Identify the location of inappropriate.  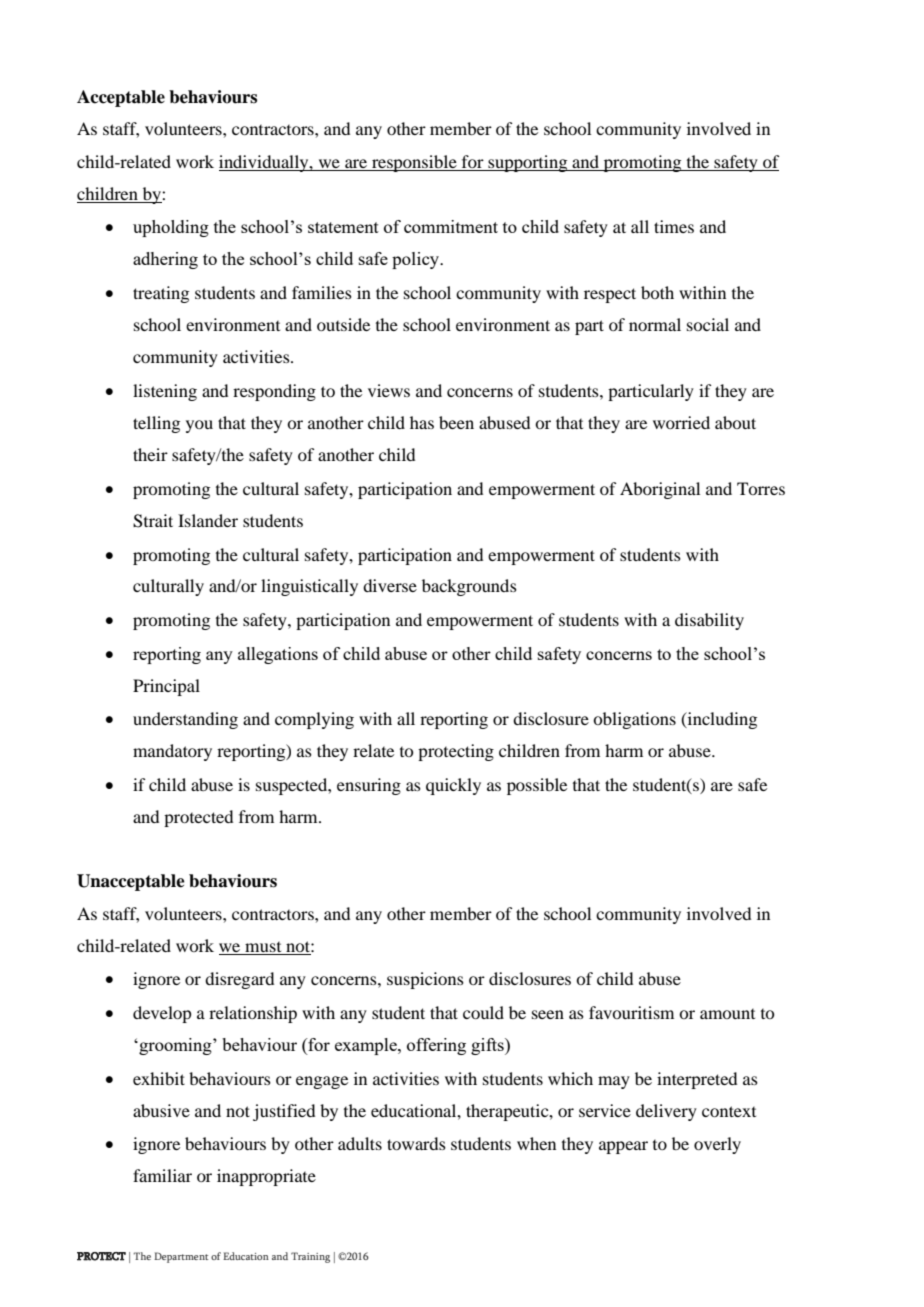
(266, 1177).
